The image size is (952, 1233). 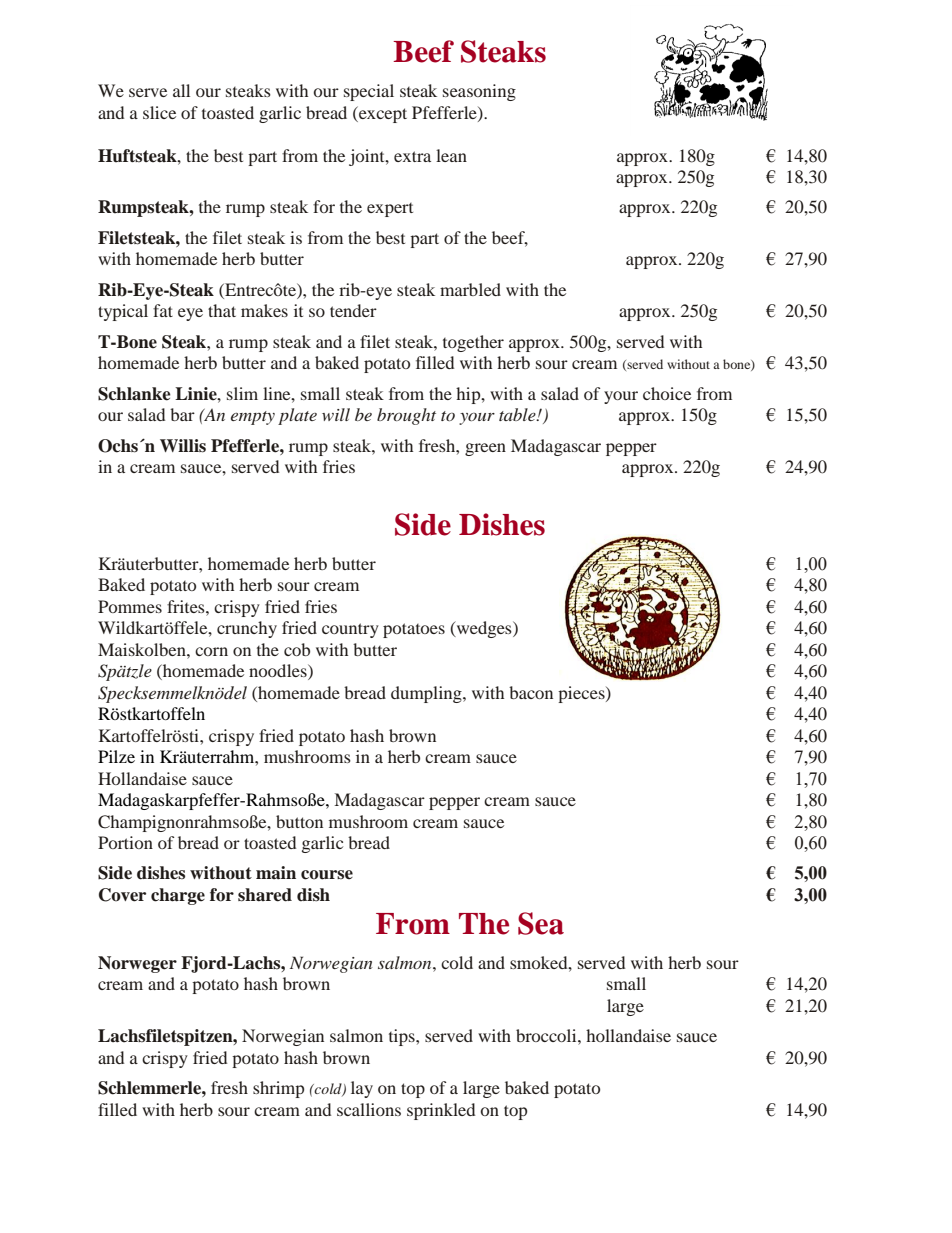 I want to click on seasoning, so click(x=479, y=92).
